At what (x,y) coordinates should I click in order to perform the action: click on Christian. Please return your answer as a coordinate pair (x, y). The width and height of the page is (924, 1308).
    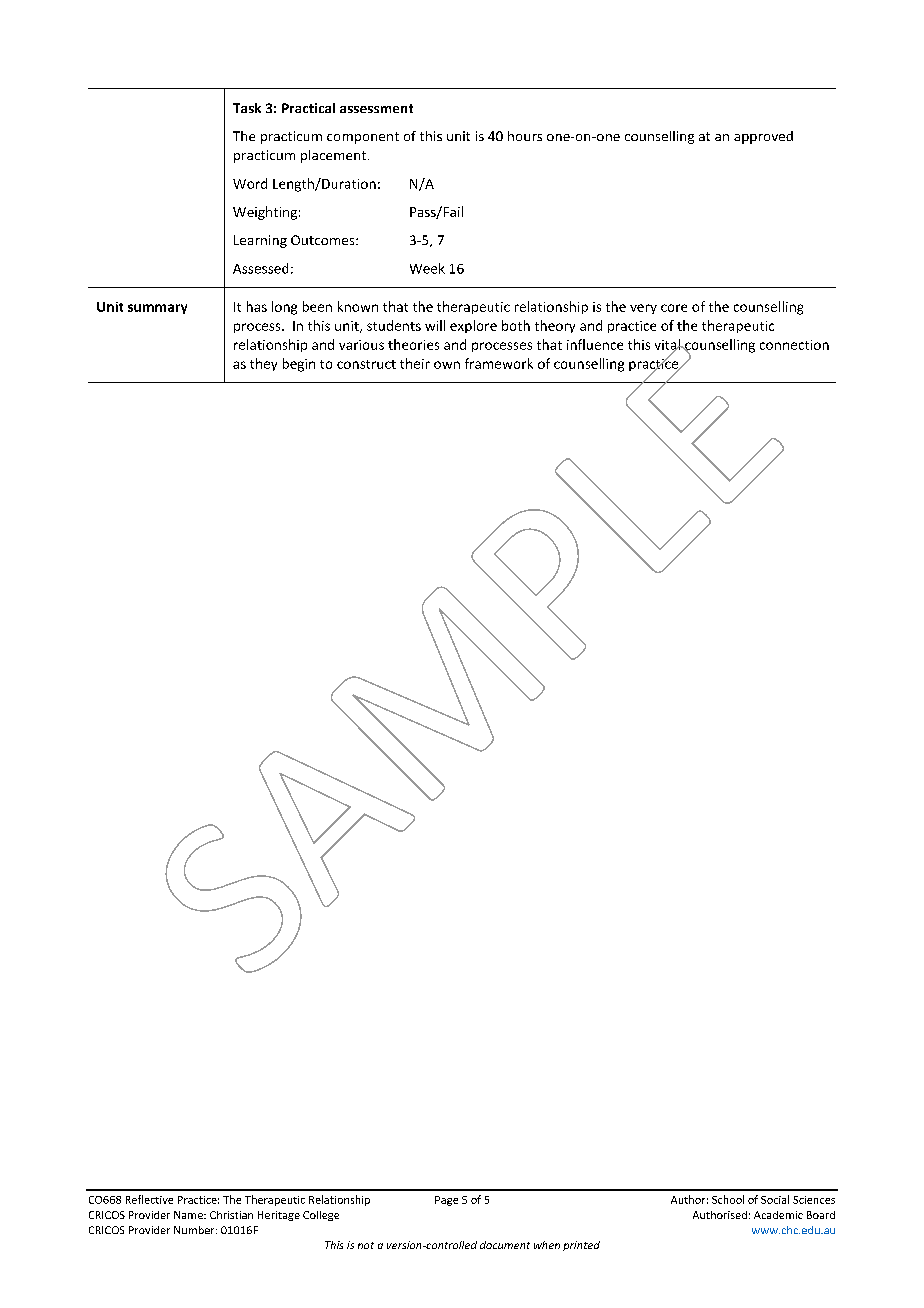
    Looking at the image, I should click on (231, 1215).
